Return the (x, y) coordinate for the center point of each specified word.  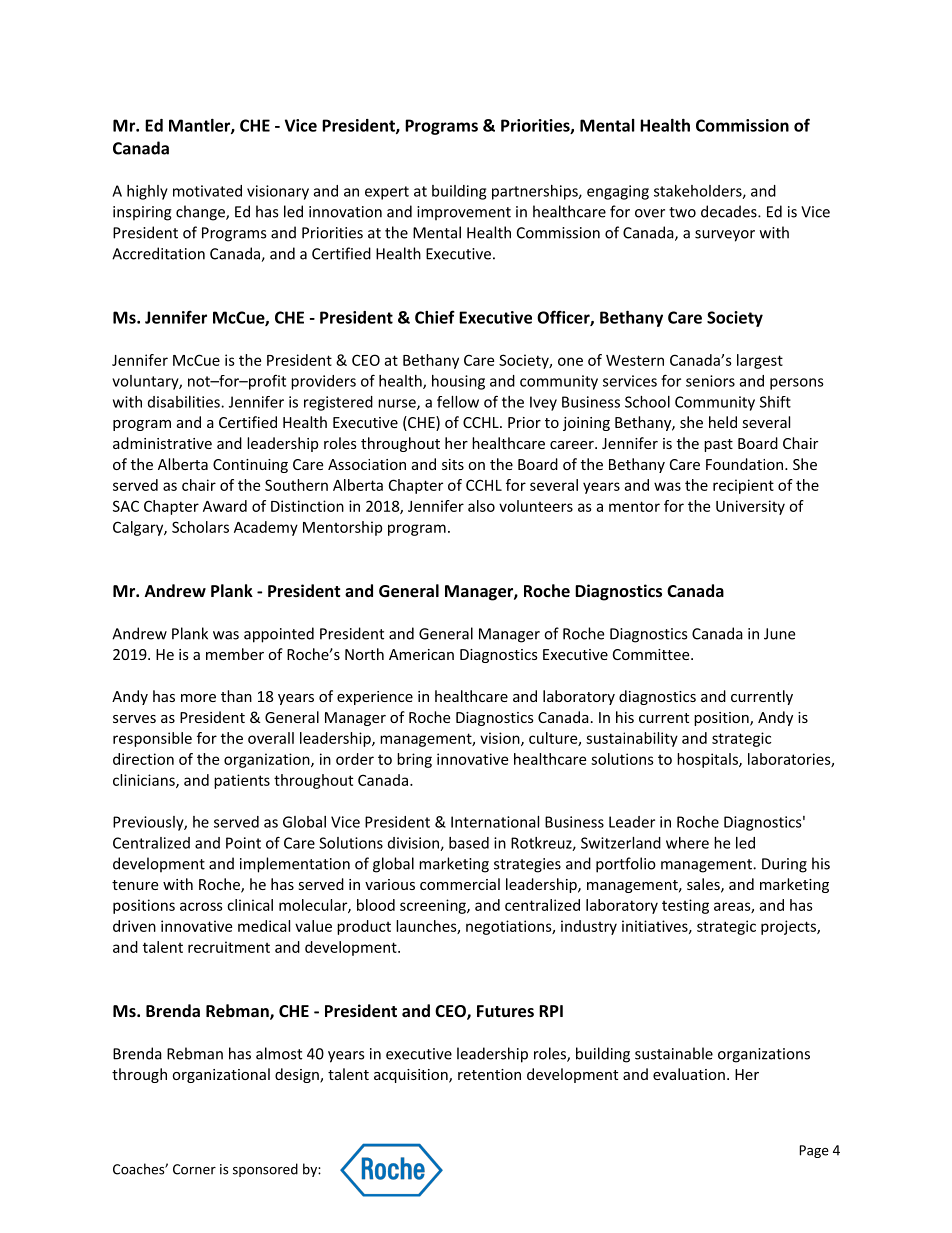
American (421, 654)
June (779, 634)
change (201, 213)
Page (814, 1151)
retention (489, 1074)
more (198, 698)
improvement (464, 213)
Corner (194, 1169)
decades (730, 211)
